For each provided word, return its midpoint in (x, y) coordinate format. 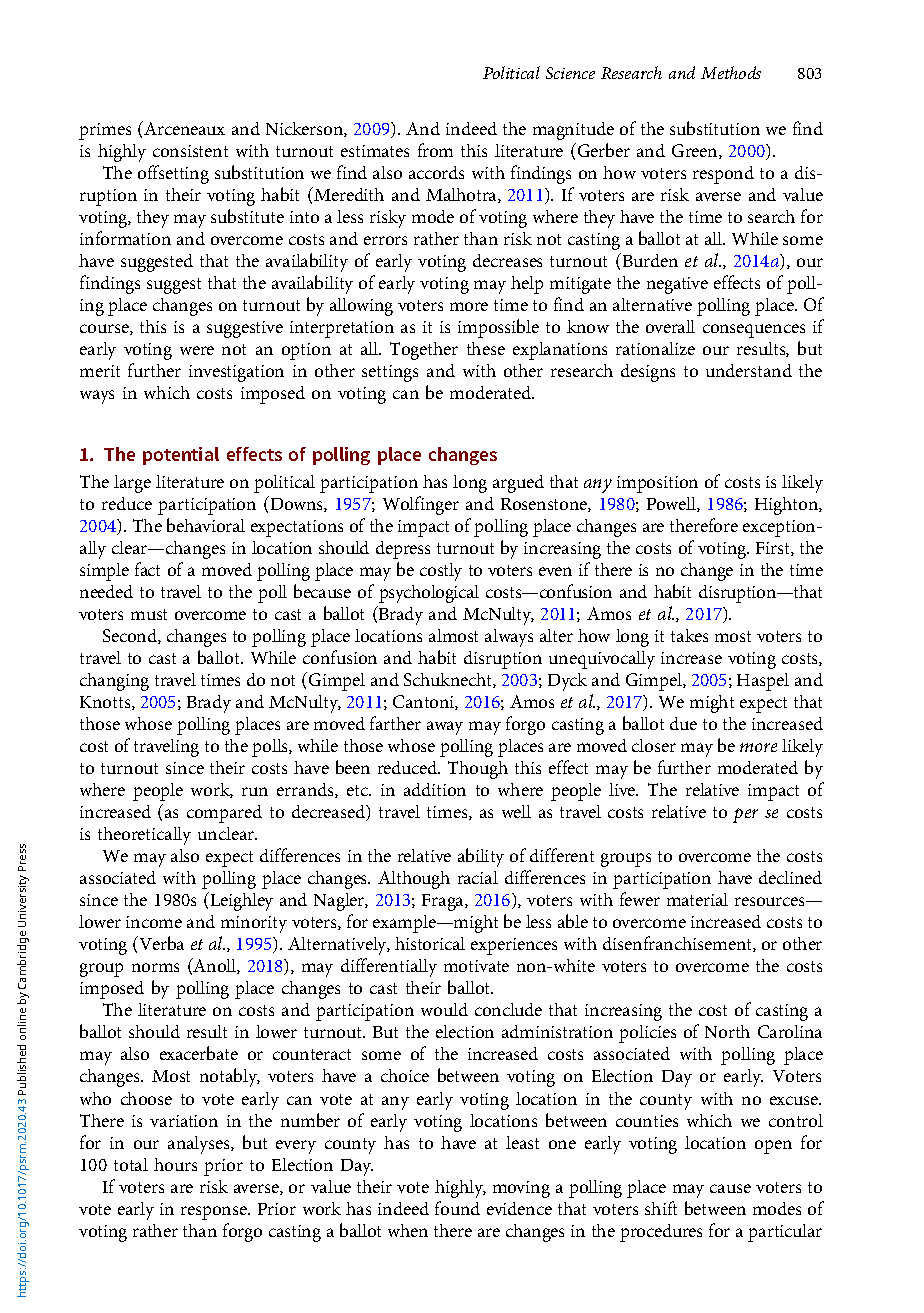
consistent (190, 151)
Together (424, 351)
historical (430, 943)
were (197, 350)
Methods (731, 72)
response (215, 1213)
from (435, 150)
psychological (429, 594)
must (149, 614)
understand (749, 370)
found (457, 1208)
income (154, 922)
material (697, 899)
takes (689, 635)
